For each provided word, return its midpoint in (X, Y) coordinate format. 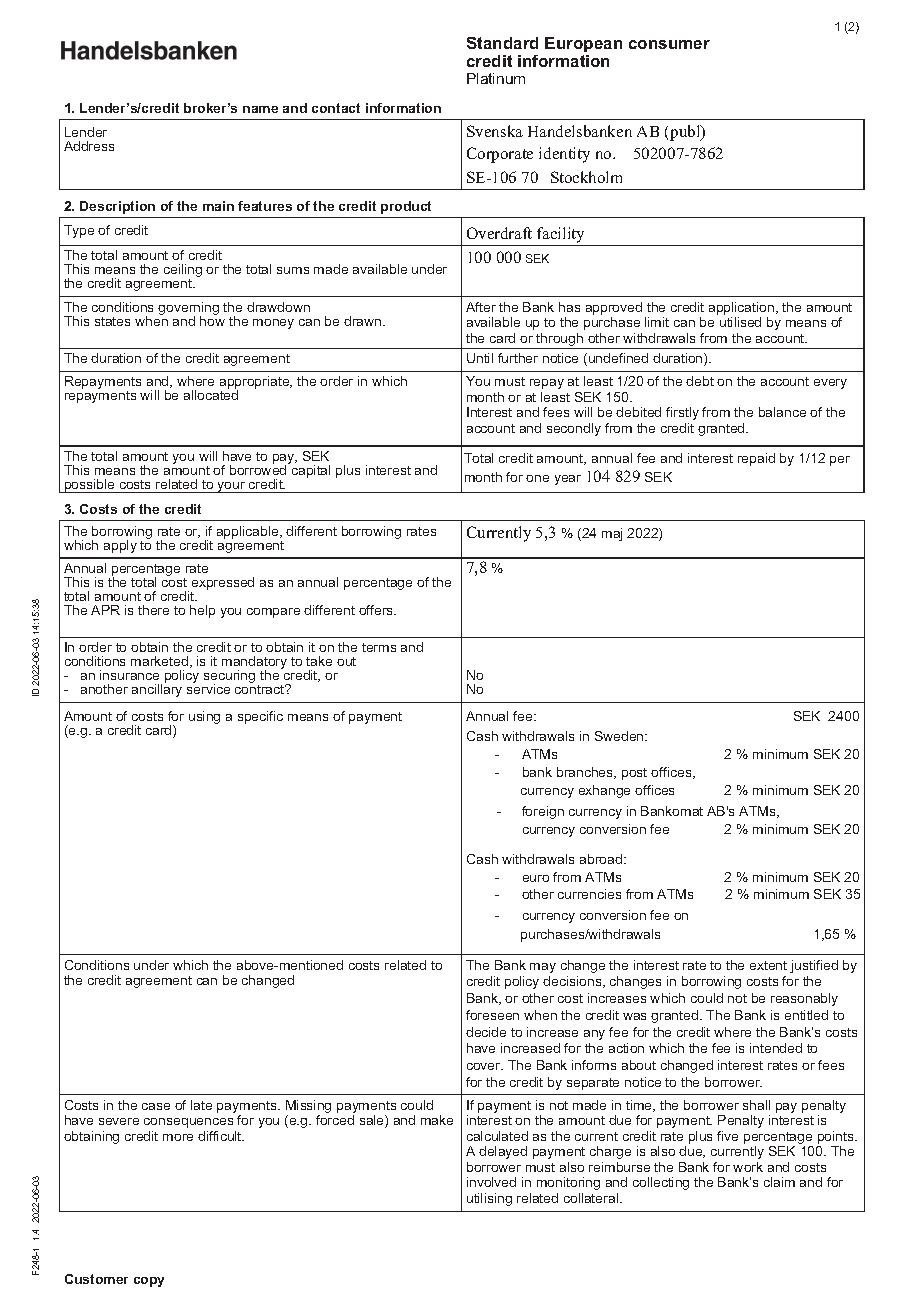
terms (379, 647)
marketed (159, 661)
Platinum (496, 78)
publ (686, 133)
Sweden (620, 736)
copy (149, 1282)
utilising (489, 1199)
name (260, 109)
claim (779, 1182)
